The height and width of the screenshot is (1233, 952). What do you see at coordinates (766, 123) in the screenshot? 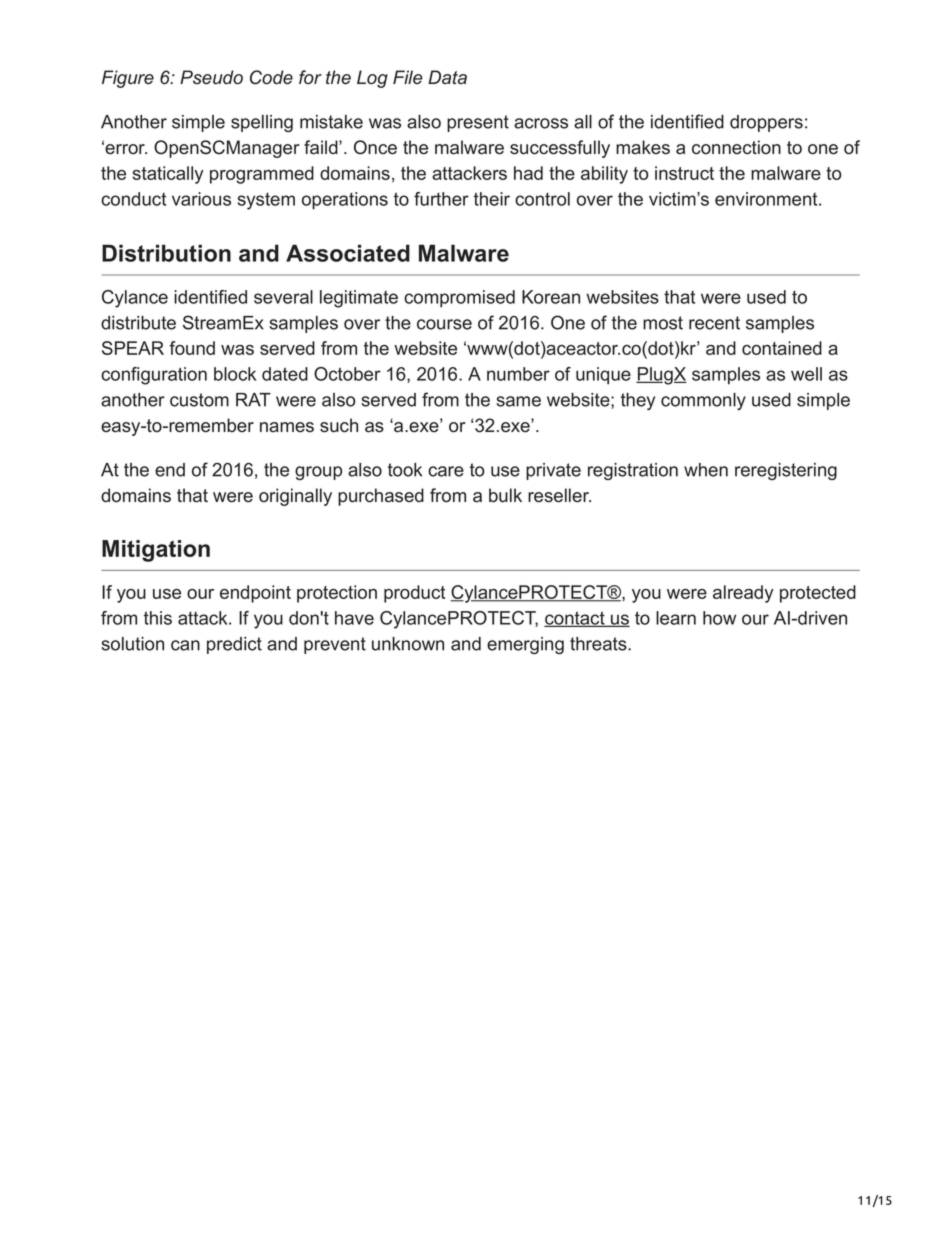
I see `droppers` at bounding box center [766, 123].
